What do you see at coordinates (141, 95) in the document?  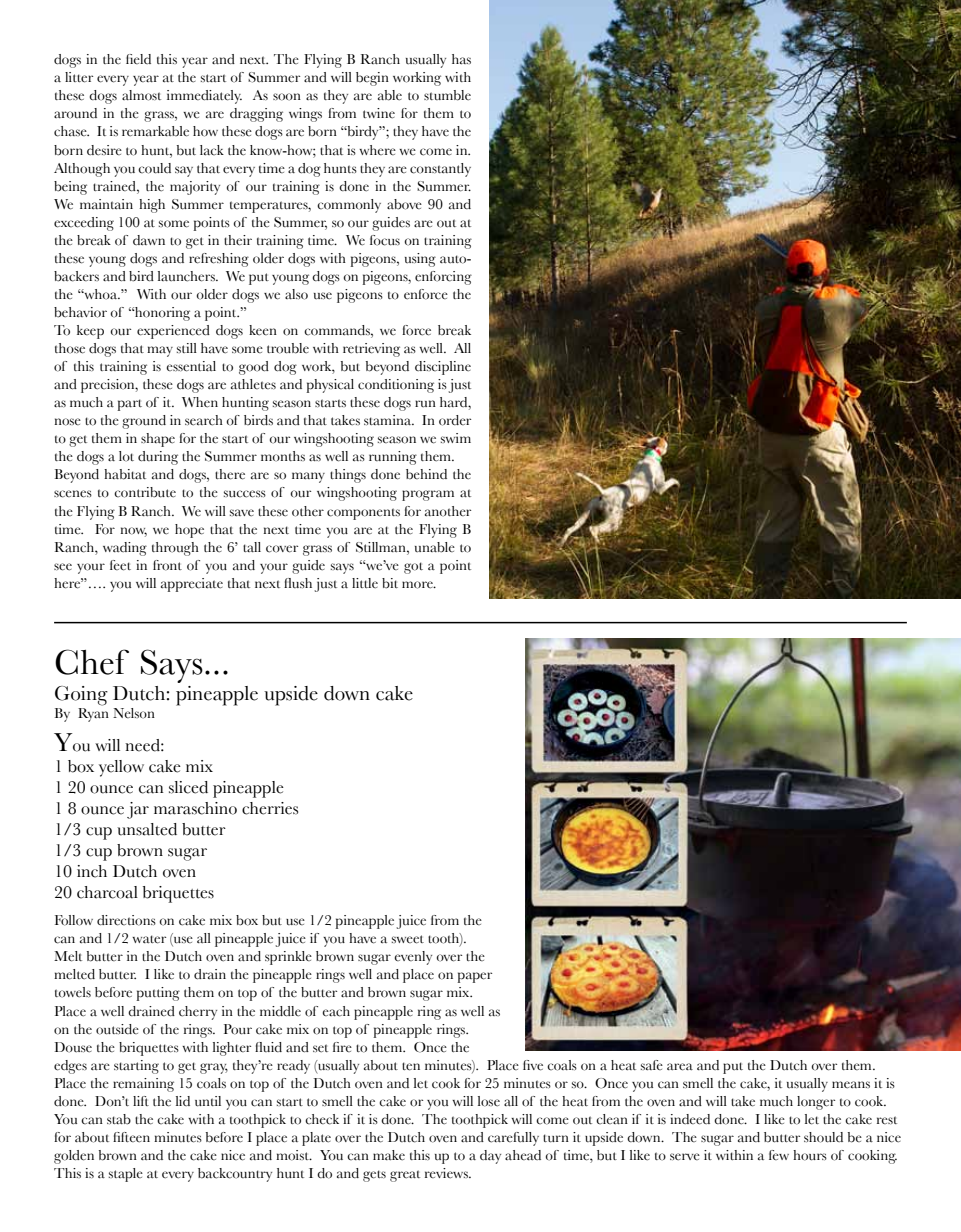 I see `almost` at bounding box center [141, 95].
